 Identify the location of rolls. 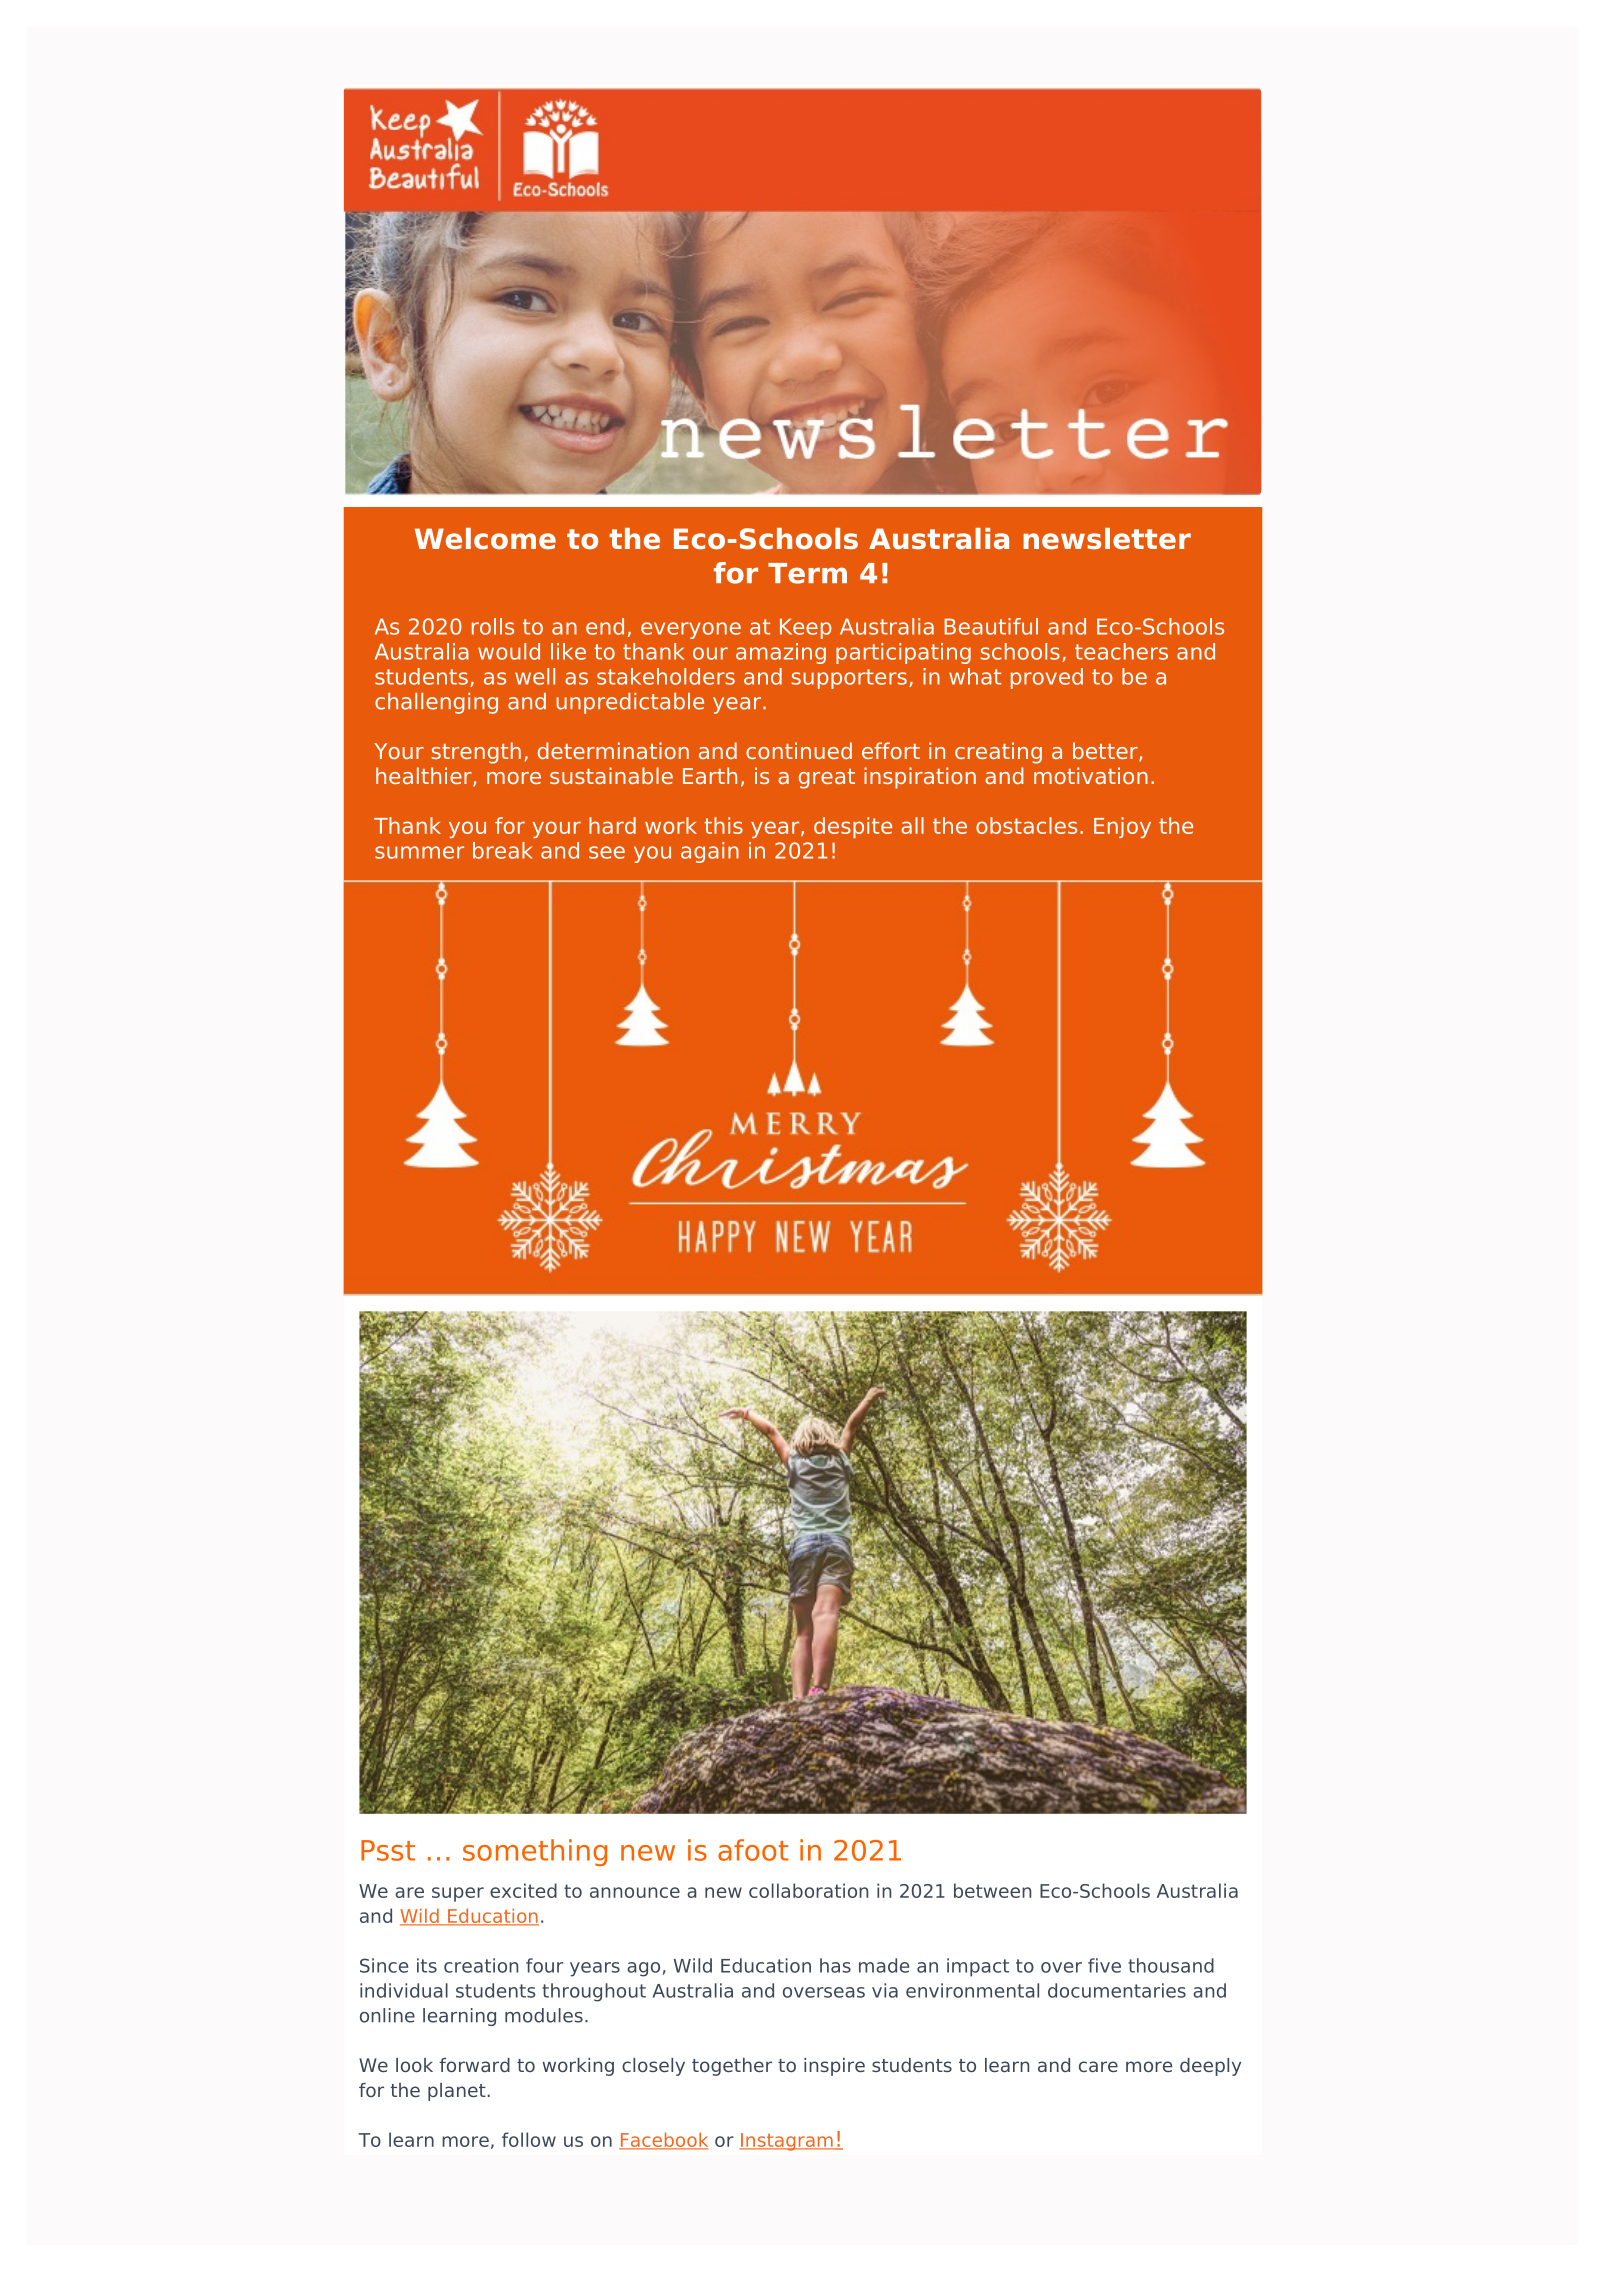
(493, 626).
